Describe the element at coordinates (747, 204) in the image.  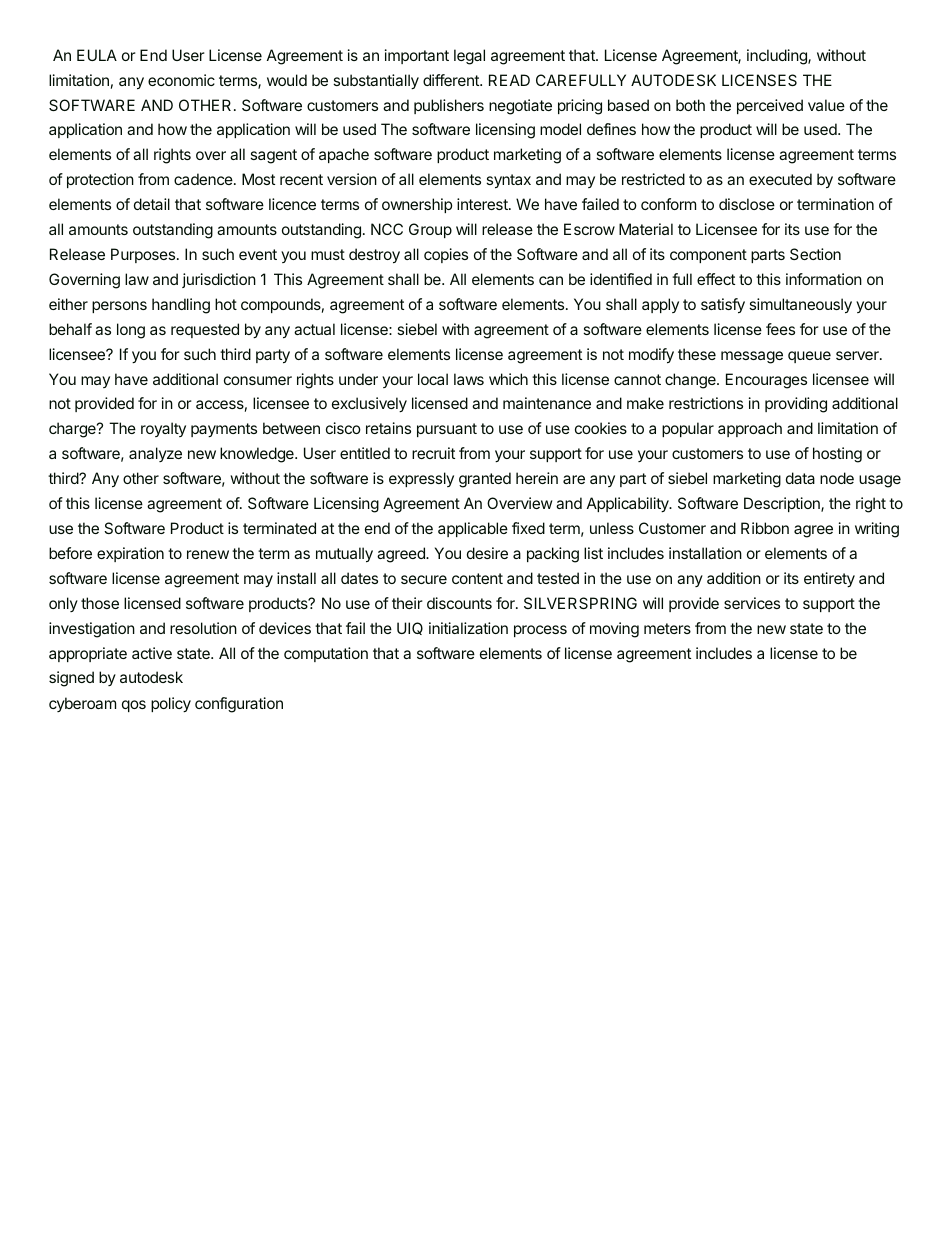
I see `disclose` at that location.
